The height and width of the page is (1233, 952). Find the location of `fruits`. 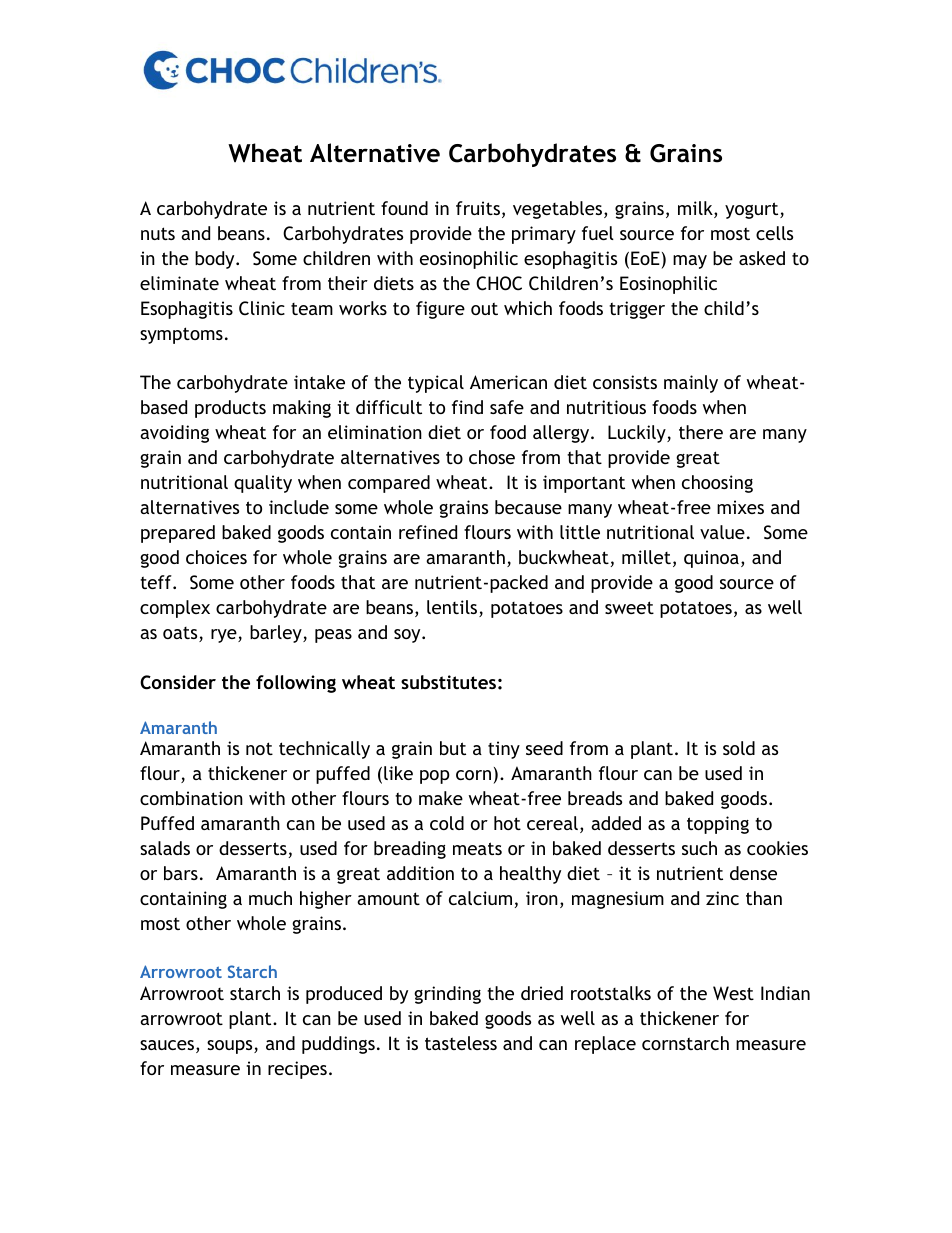

fruits is located at coordinates (478, 208).
